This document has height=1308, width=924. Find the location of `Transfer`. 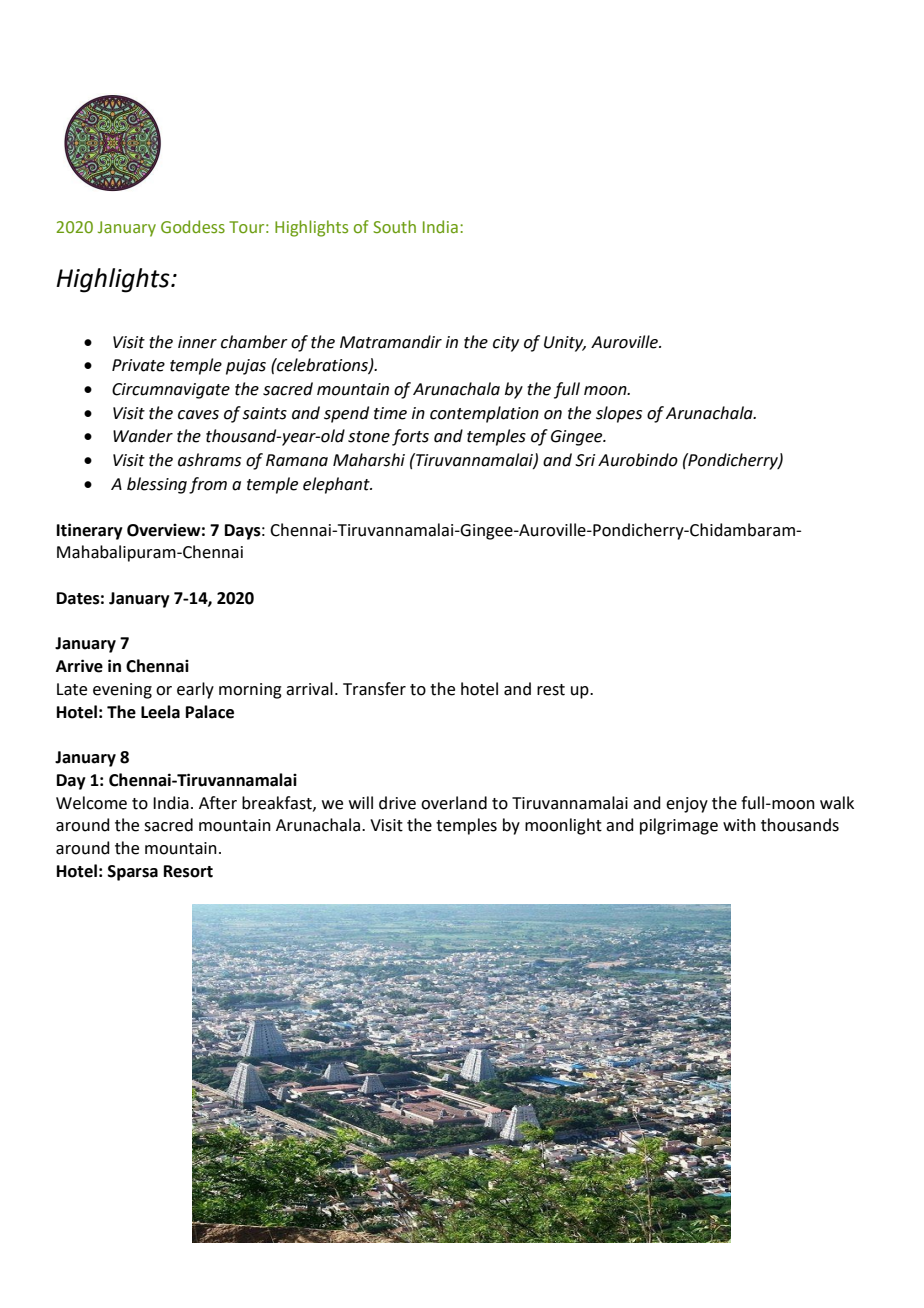

Transfer is located at coordinates (374, 689).
